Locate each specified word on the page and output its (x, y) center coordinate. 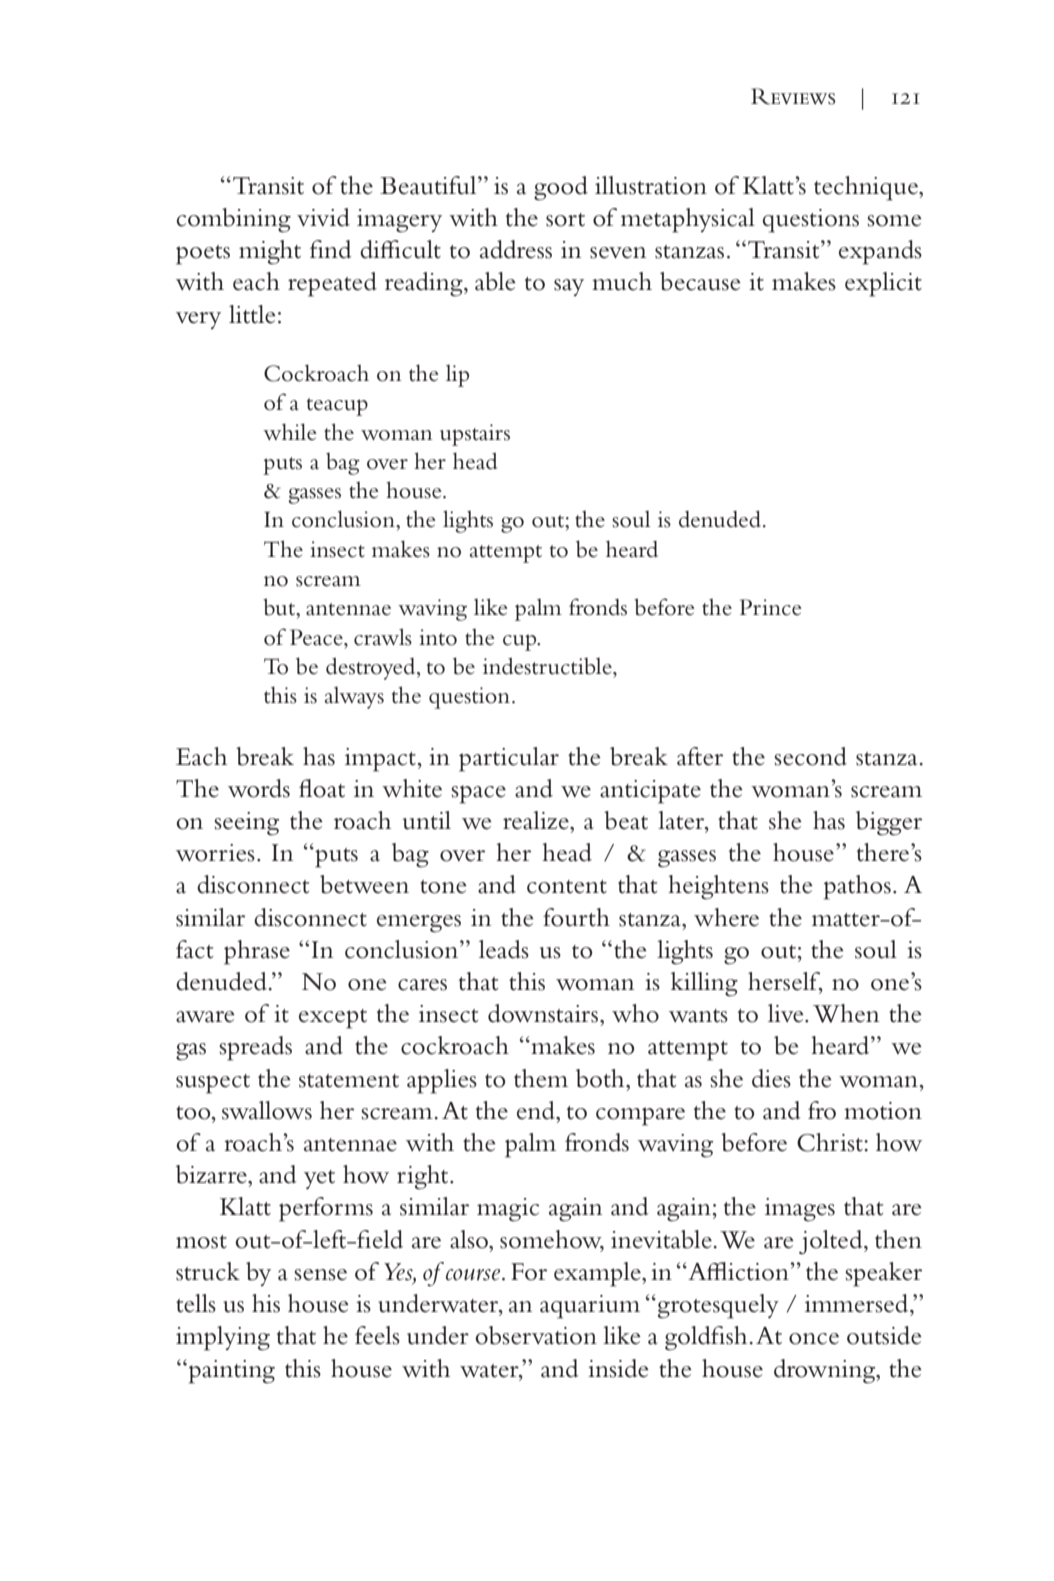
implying (223, 1338)
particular (509, 759)
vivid (323, 217)
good (561, 188)
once (814, 1339)
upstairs (475, 435)
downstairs (544, 1013)
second (811, 756)
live (787, 1013)
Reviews (793, 96)
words (259, 788)
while (290, 432)
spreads (256, 1048)
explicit (883, 284)
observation (536, 1335)
